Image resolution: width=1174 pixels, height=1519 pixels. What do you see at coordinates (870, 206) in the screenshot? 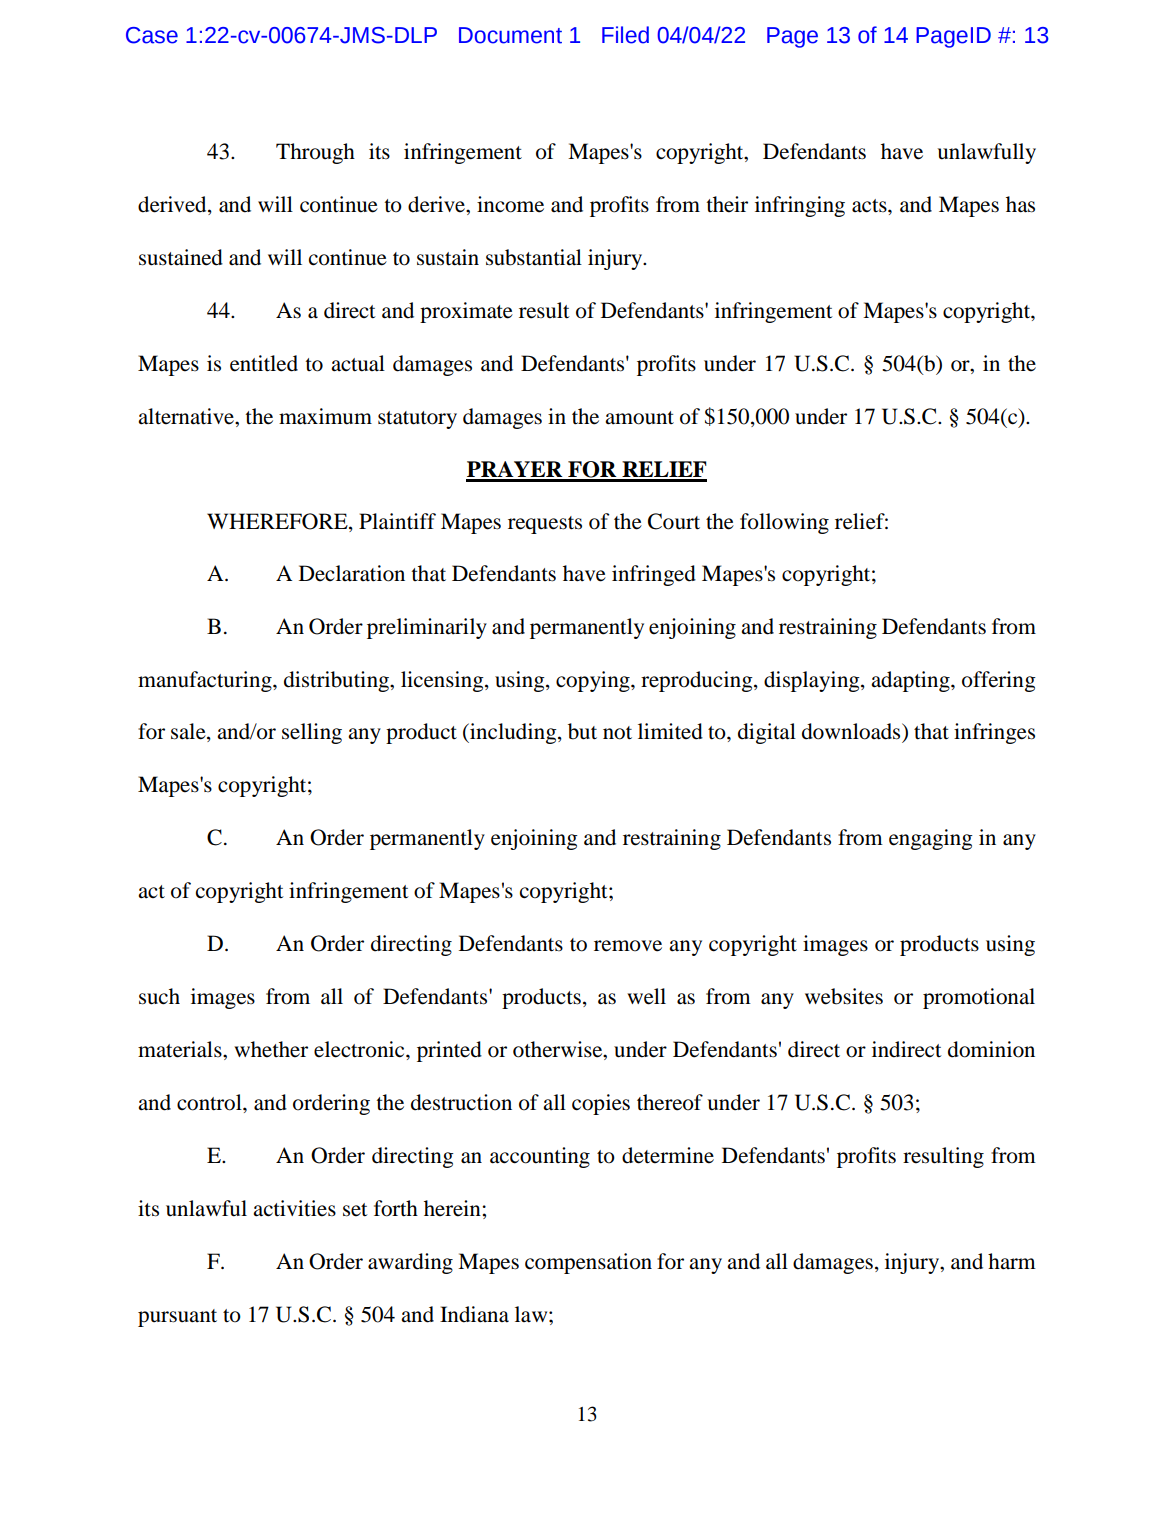
I see `acts` at bounding box center [870, 206].
